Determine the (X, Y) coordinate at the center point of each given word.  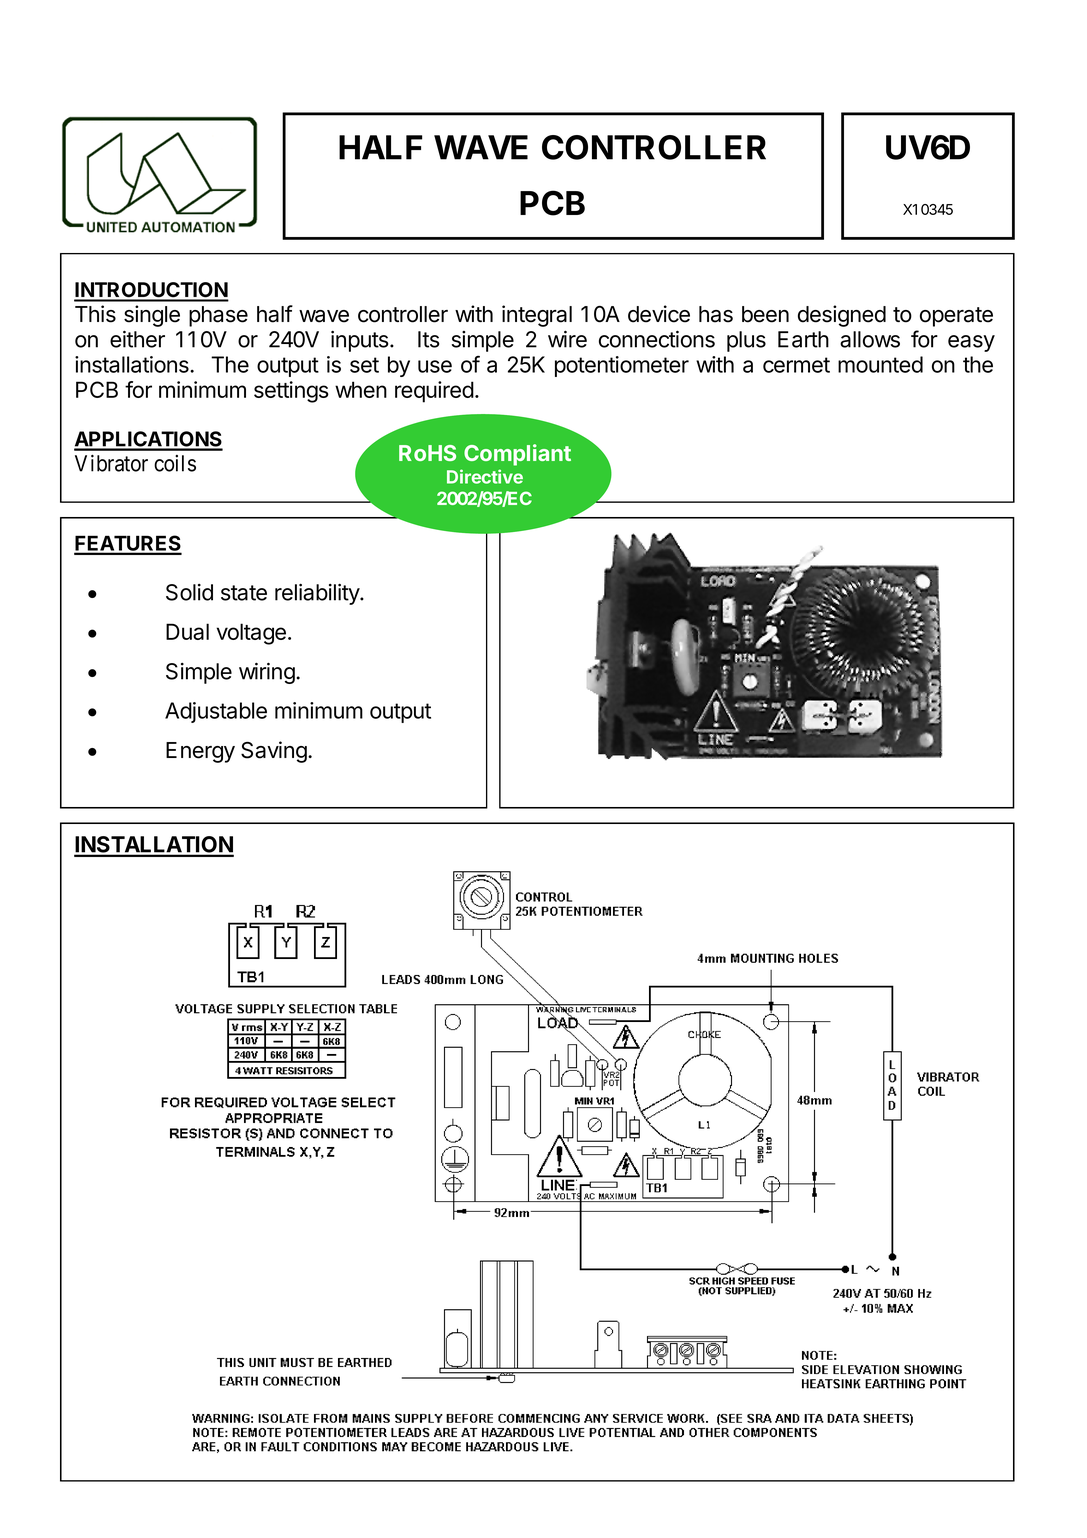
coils (175, 463)
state (244, 593)
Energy (200, 752)
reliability (318, 594)
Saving (274, 752)
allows (870, 339)
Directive (485, 476)
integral (537, 316)
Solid (189, 592)
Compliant (517, 455)
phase (218, 316)
